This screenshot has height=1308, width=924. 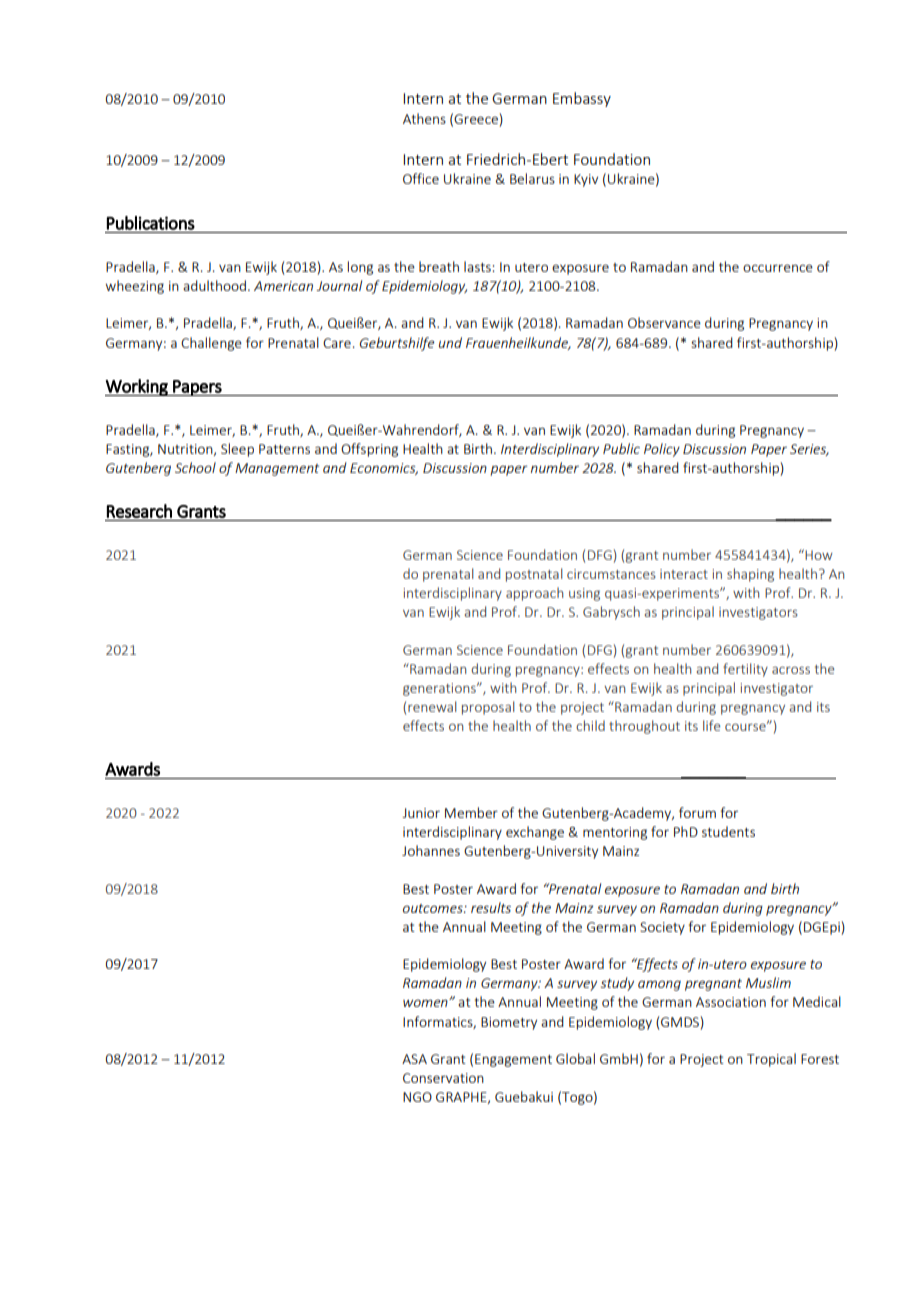 I want to click on Observance, so click(x=664, y=322).
